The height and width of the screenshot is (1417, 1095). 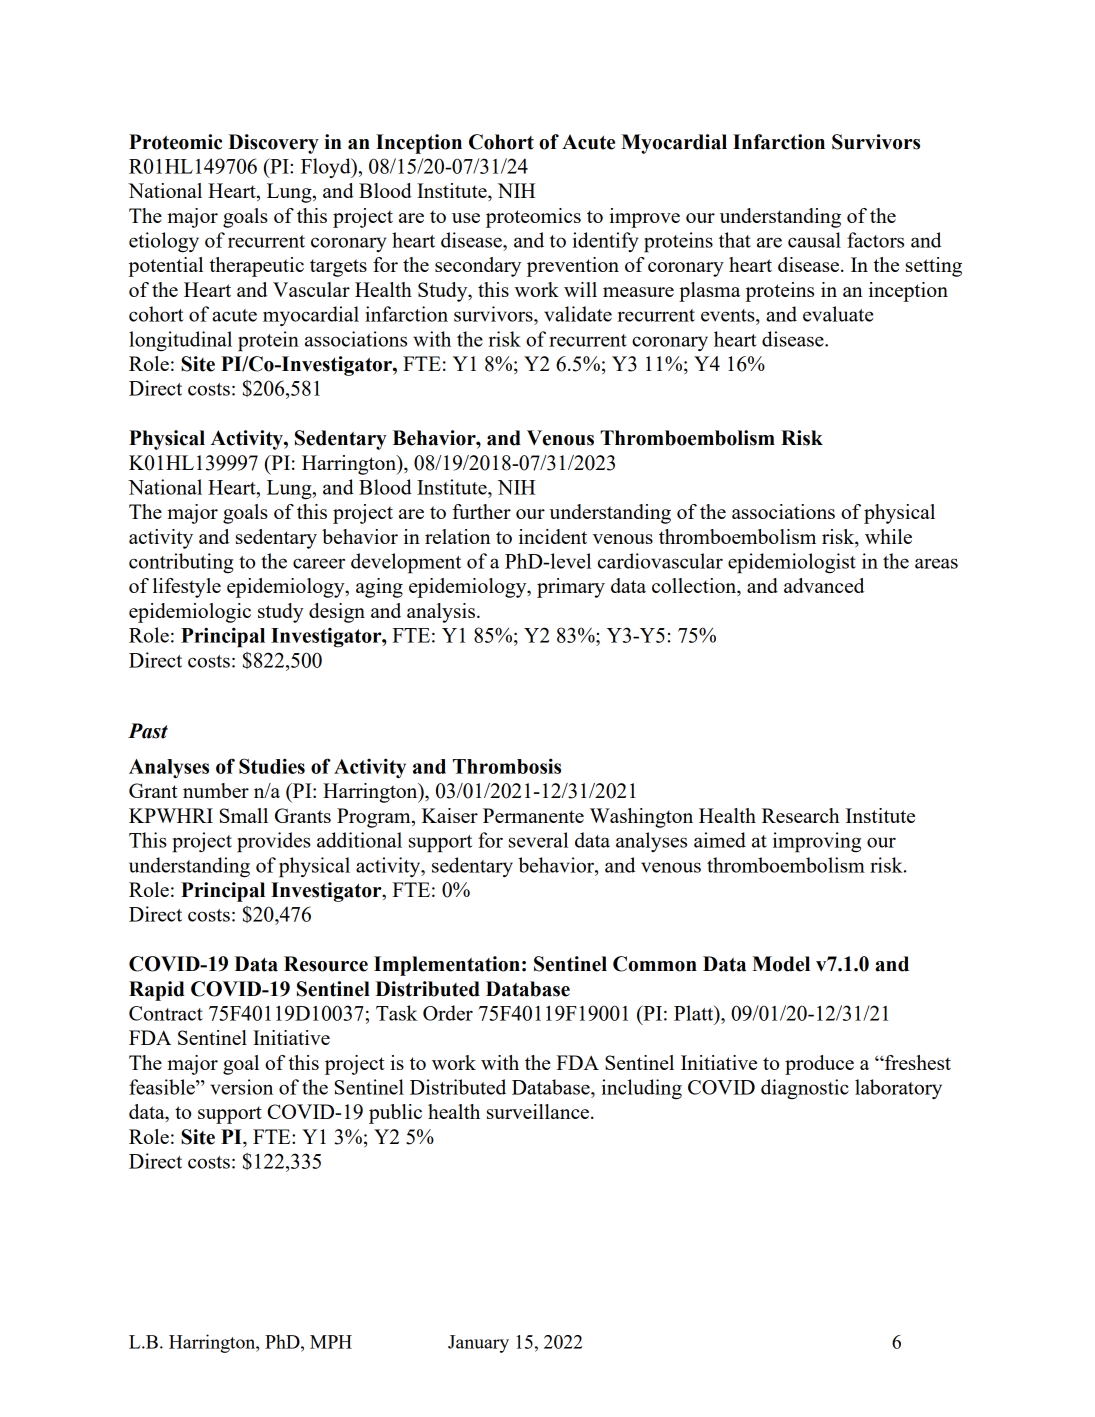 I want to click on Thrombosis, so click(x=507, y=766).
